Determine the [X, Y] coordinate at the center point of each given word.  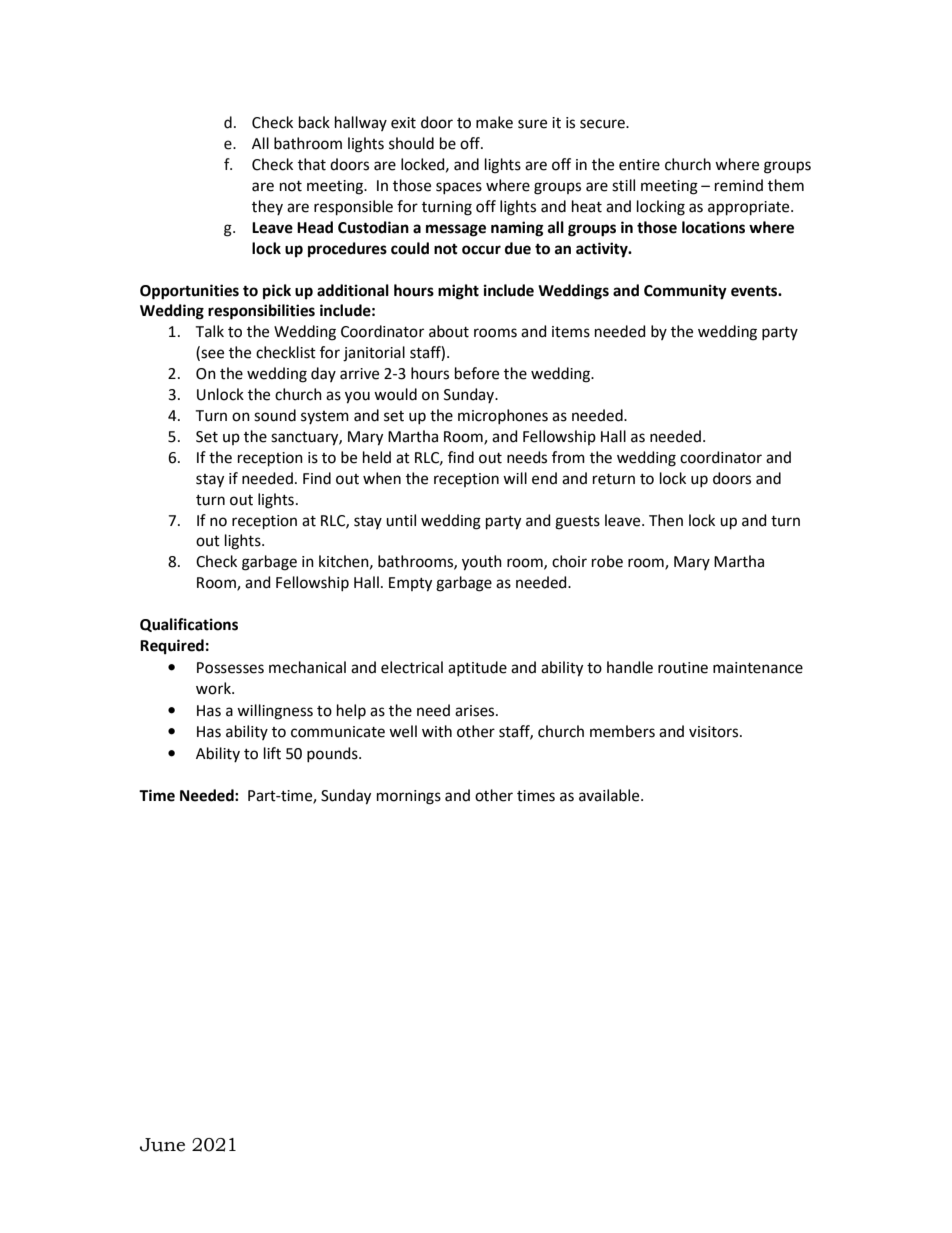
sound [275, 415]
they [267, 207]
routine [683, 668]
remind [739, 185]
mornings [409, 797]
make [494, 122]
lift [272, 753]
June [162, 1145]
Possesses [230, 668]
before [477, 373]
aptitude [477, 668]
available [610, 795]
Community [685, 292]
